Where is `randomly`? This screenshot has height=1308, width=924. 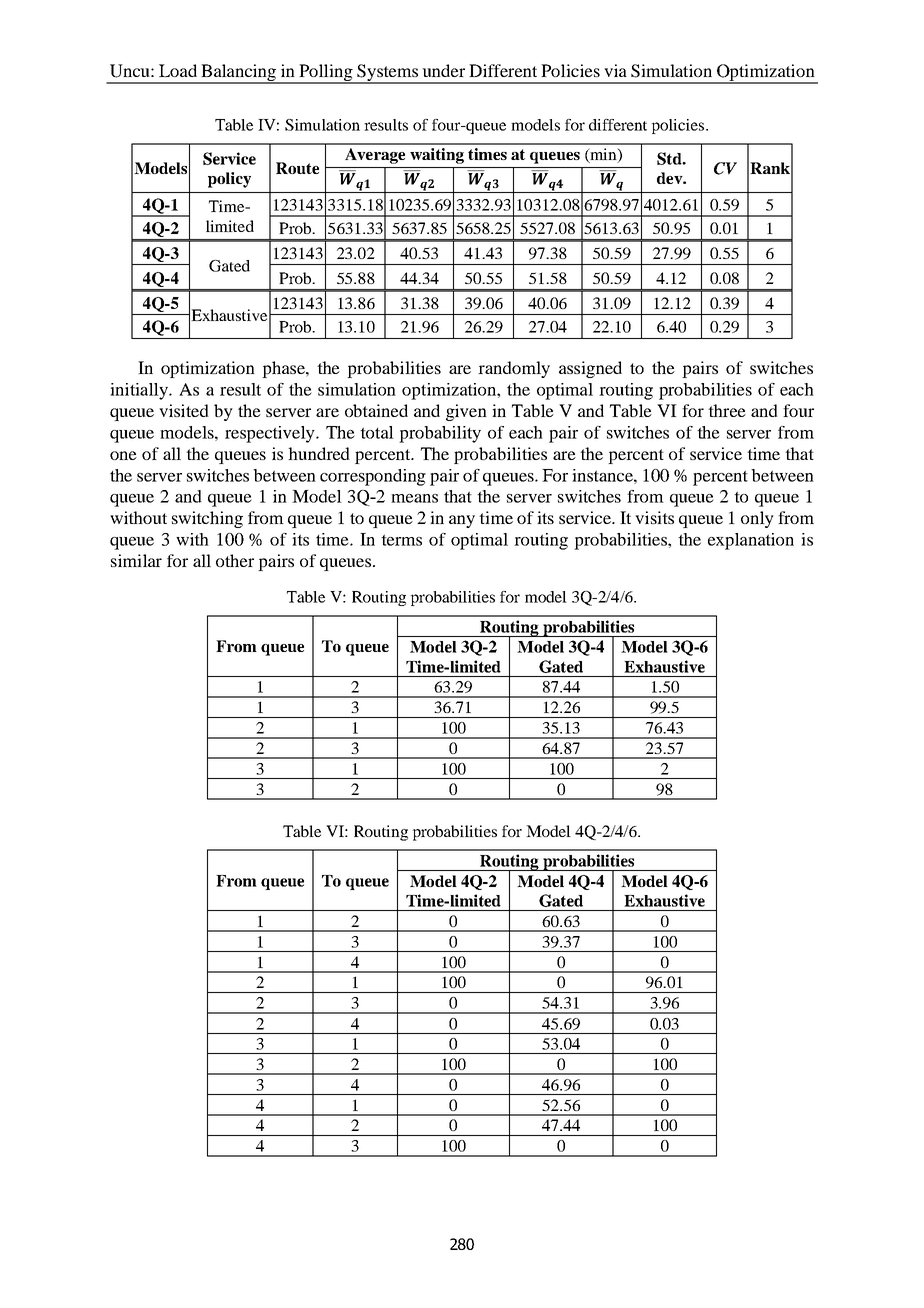 randomly is located at coordinates (514, 369).
